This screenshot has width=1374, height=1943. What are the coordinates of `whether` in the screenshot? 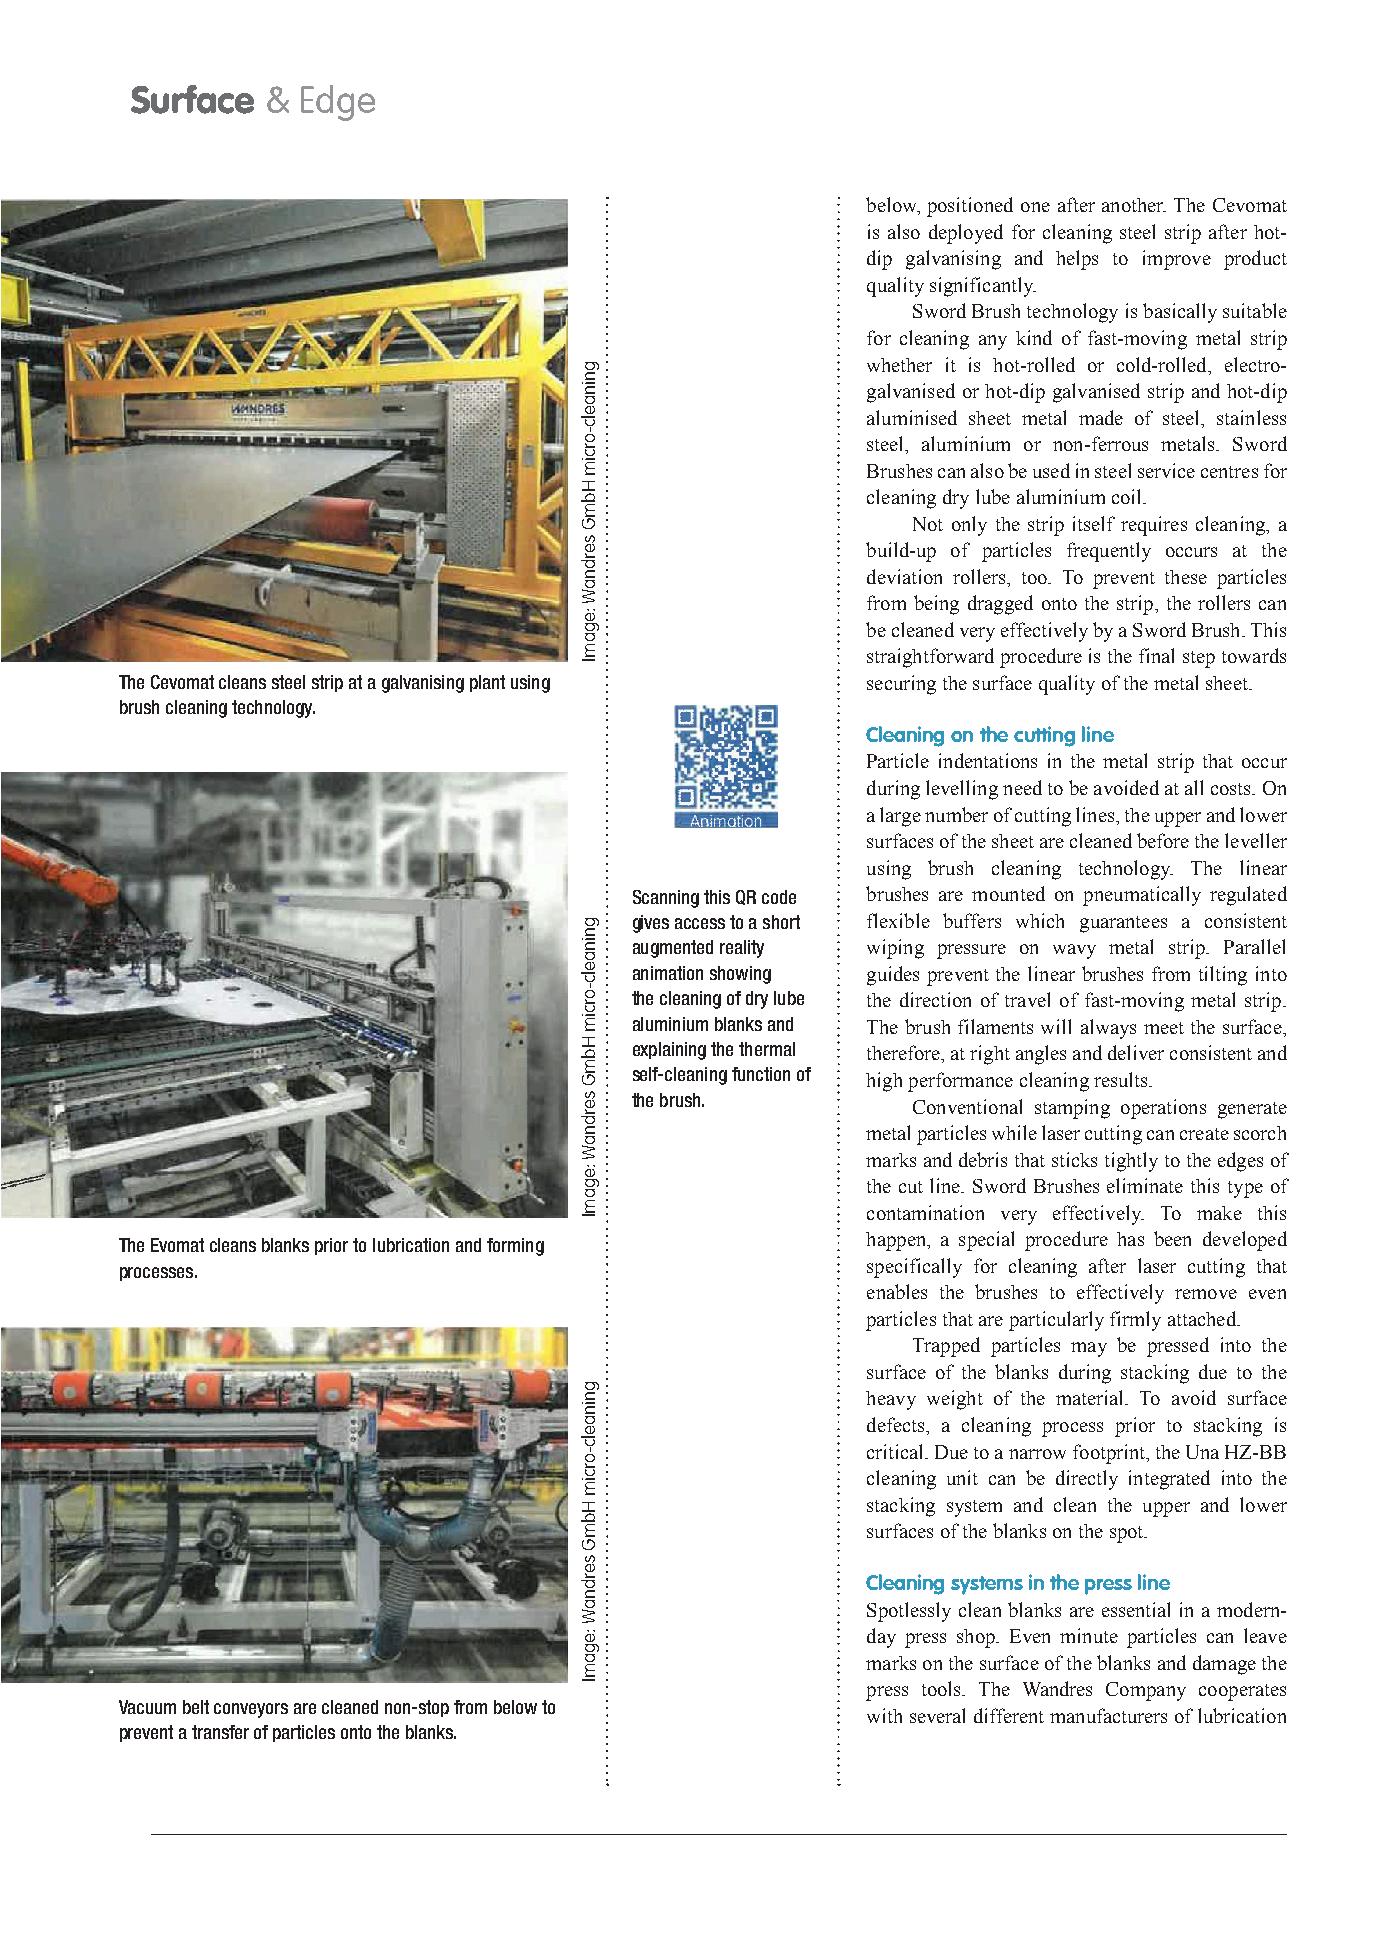 It's located at (899, 365).
